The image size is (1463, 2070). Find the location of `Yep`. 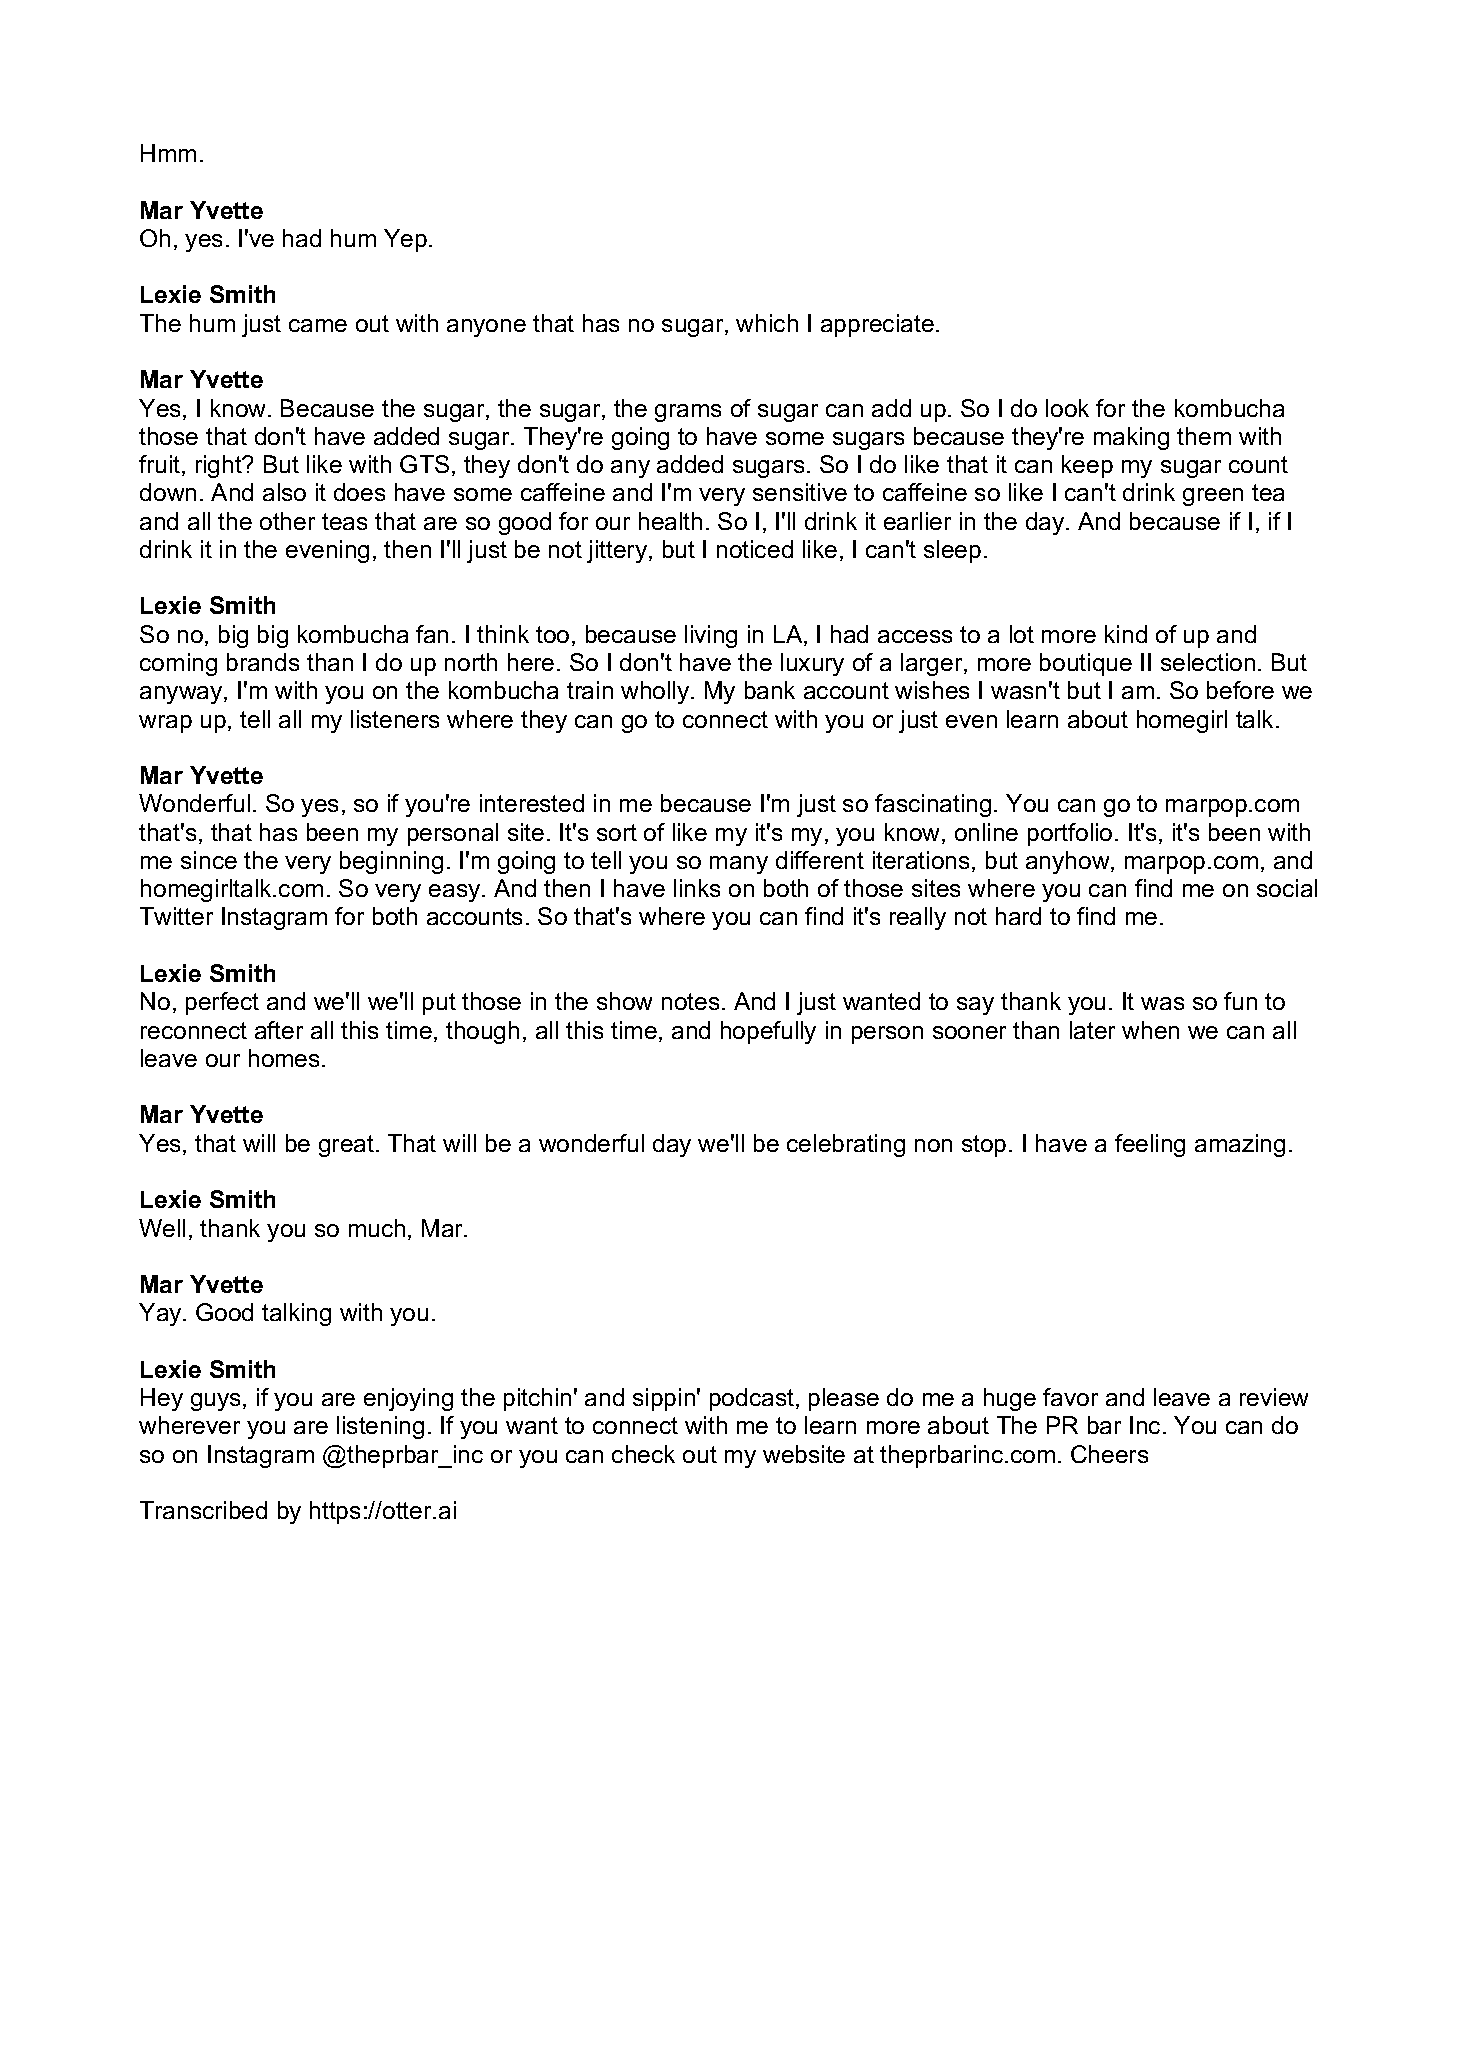

Yep is located at coordinates (405, 240).
